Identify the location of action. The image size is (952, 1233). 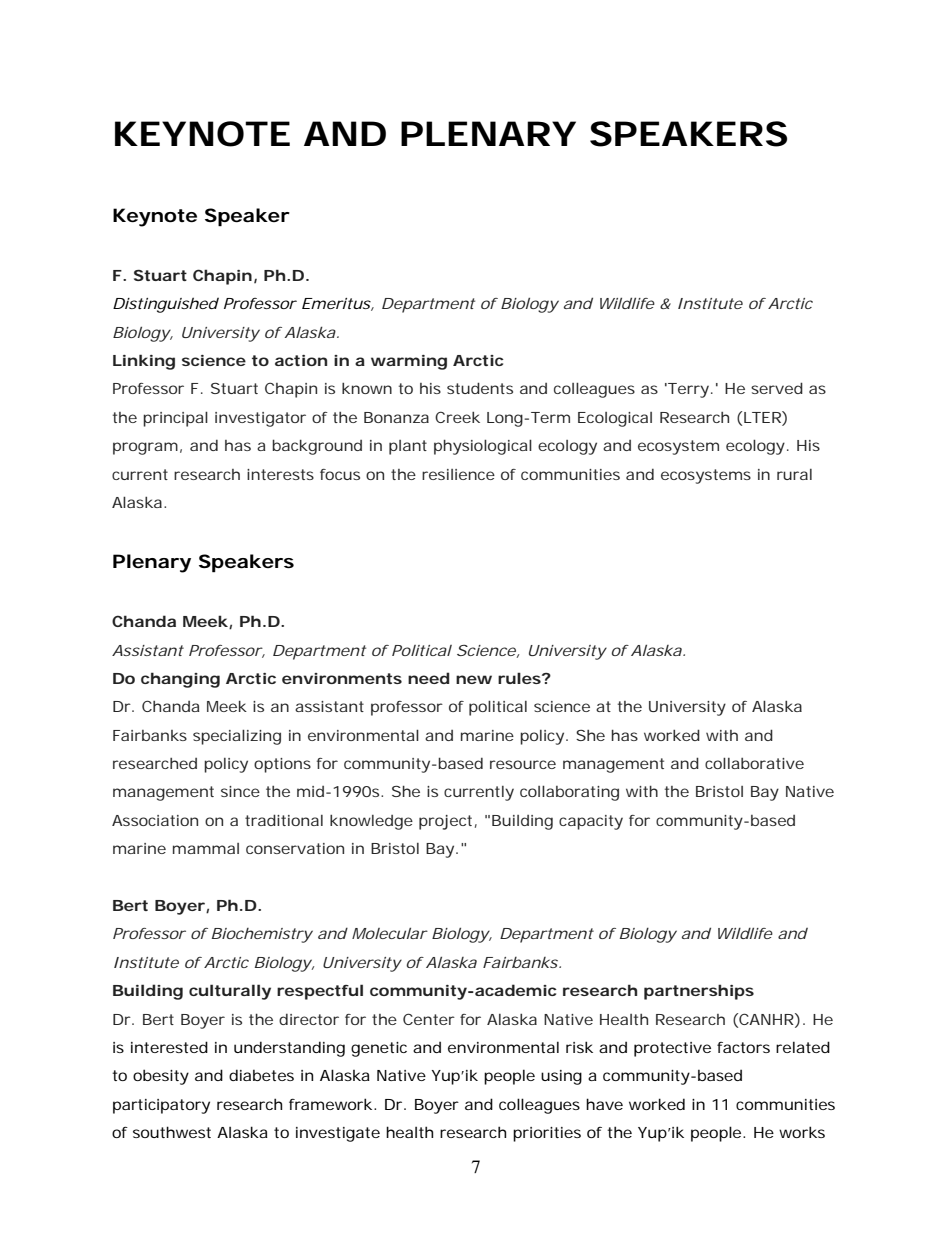
(301, 360).
